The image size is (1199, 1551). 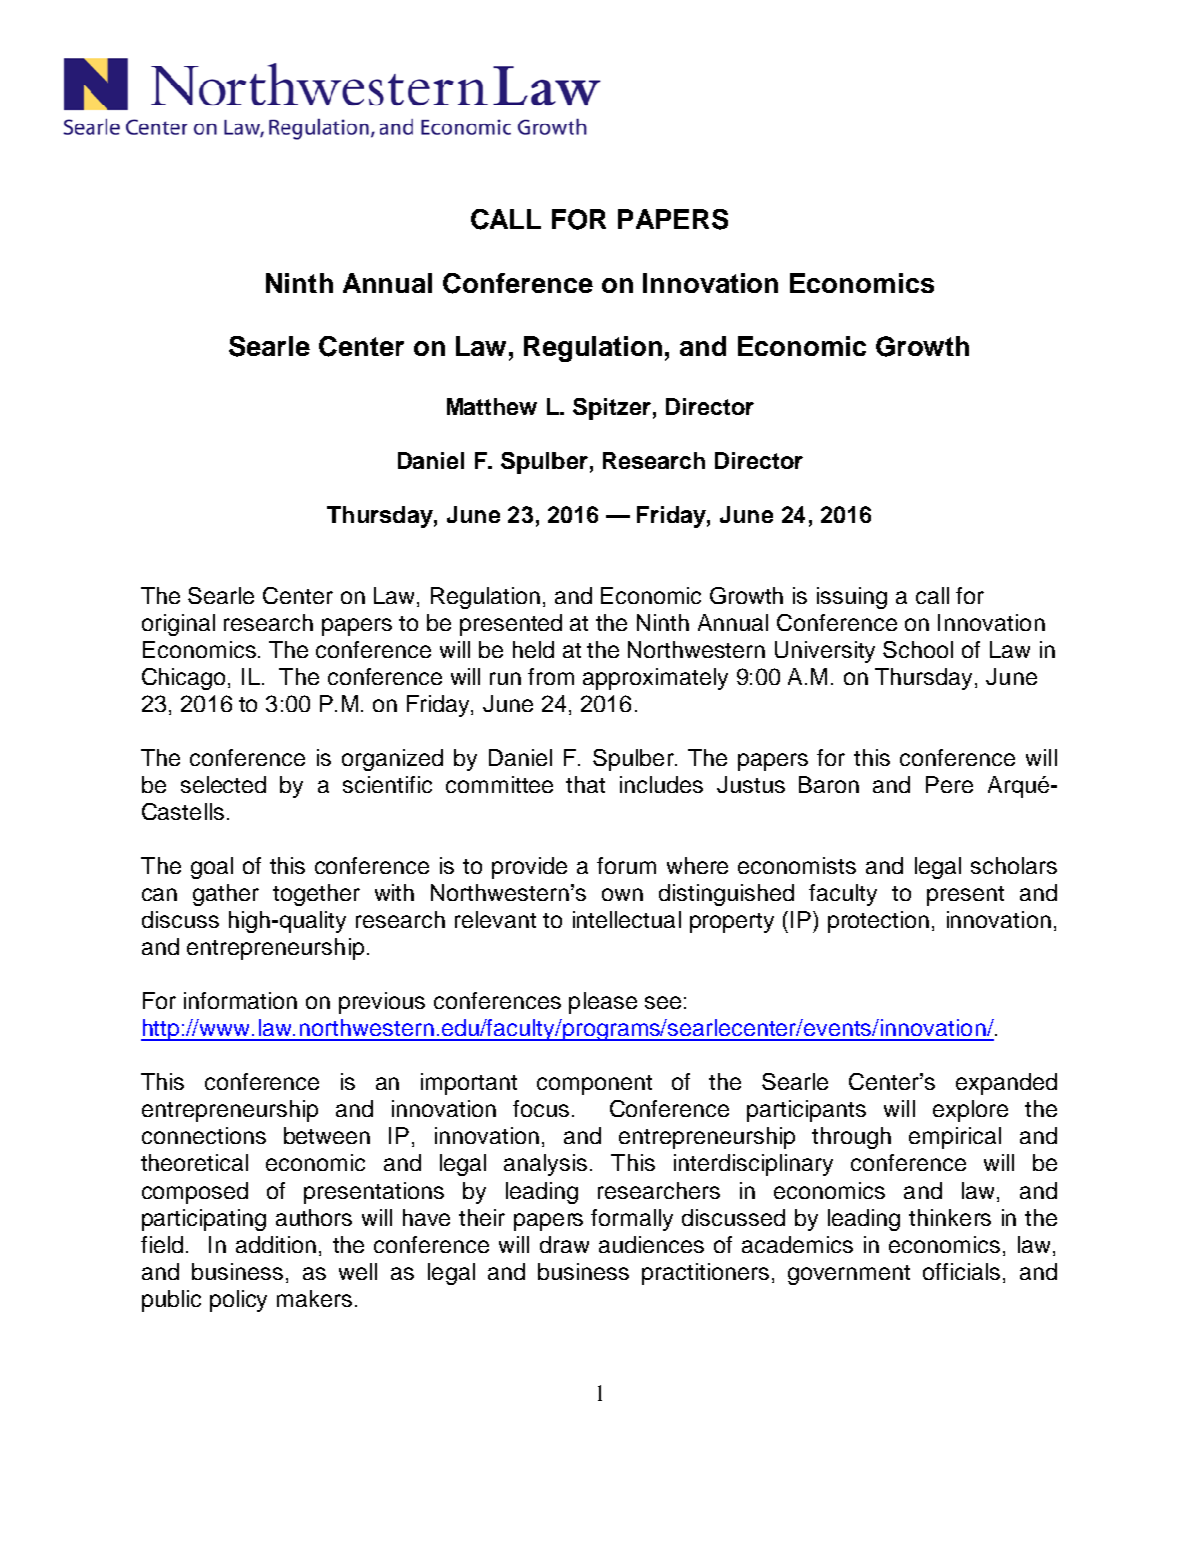 I want to click on policy, so click(x=238, y=1301).
